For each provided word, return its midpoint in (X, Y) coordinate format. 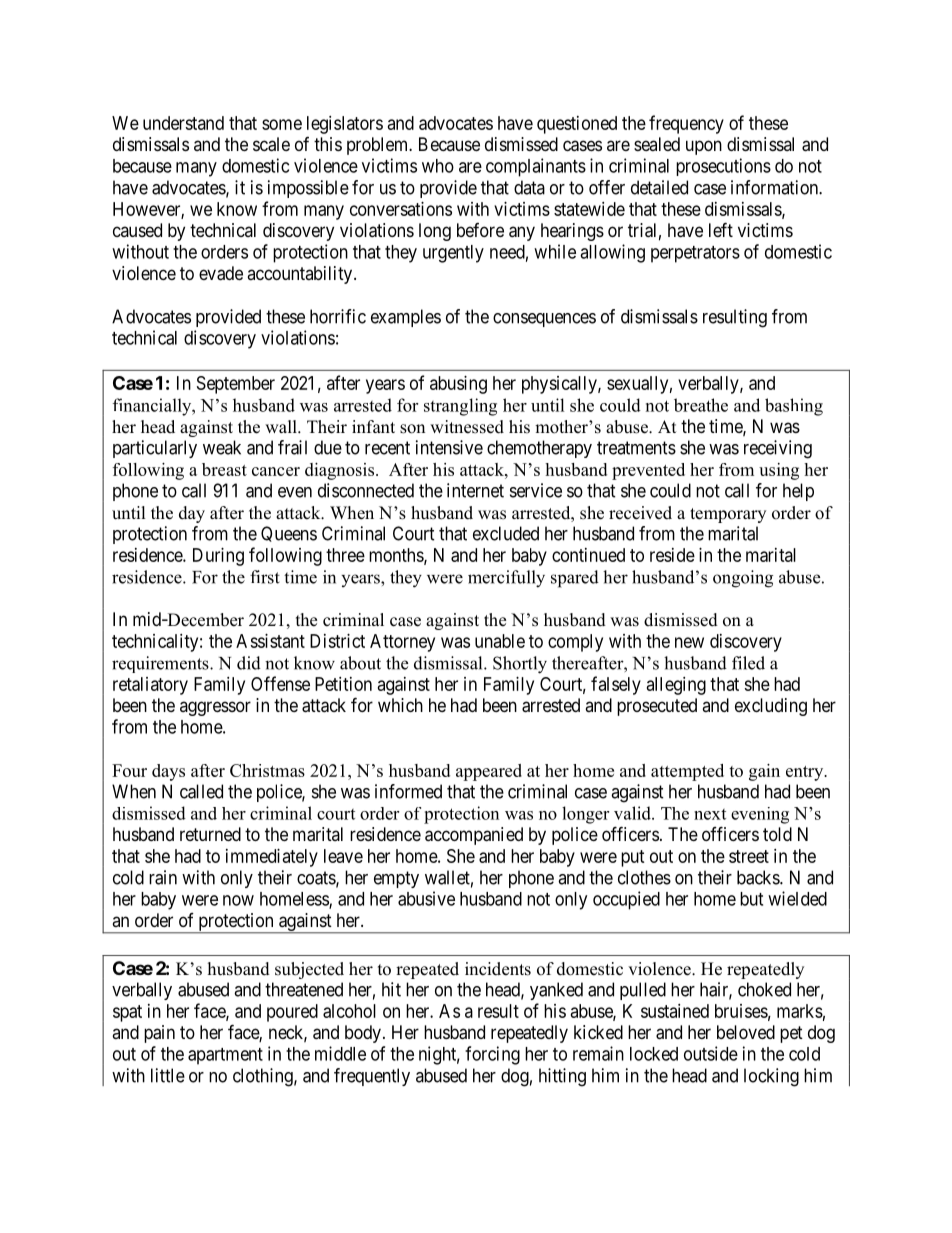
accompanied (474, 836)
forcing (492, 1055)
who (438, 166)
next (710, 814)
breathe (701, 405)
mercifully (506, 579)
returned (210, 834)
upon (704, 147)
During (218, 557)
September (236, 385)
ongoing (743, 579)
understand (183, 123)
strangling (460, 407)
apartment (225, 1056)
